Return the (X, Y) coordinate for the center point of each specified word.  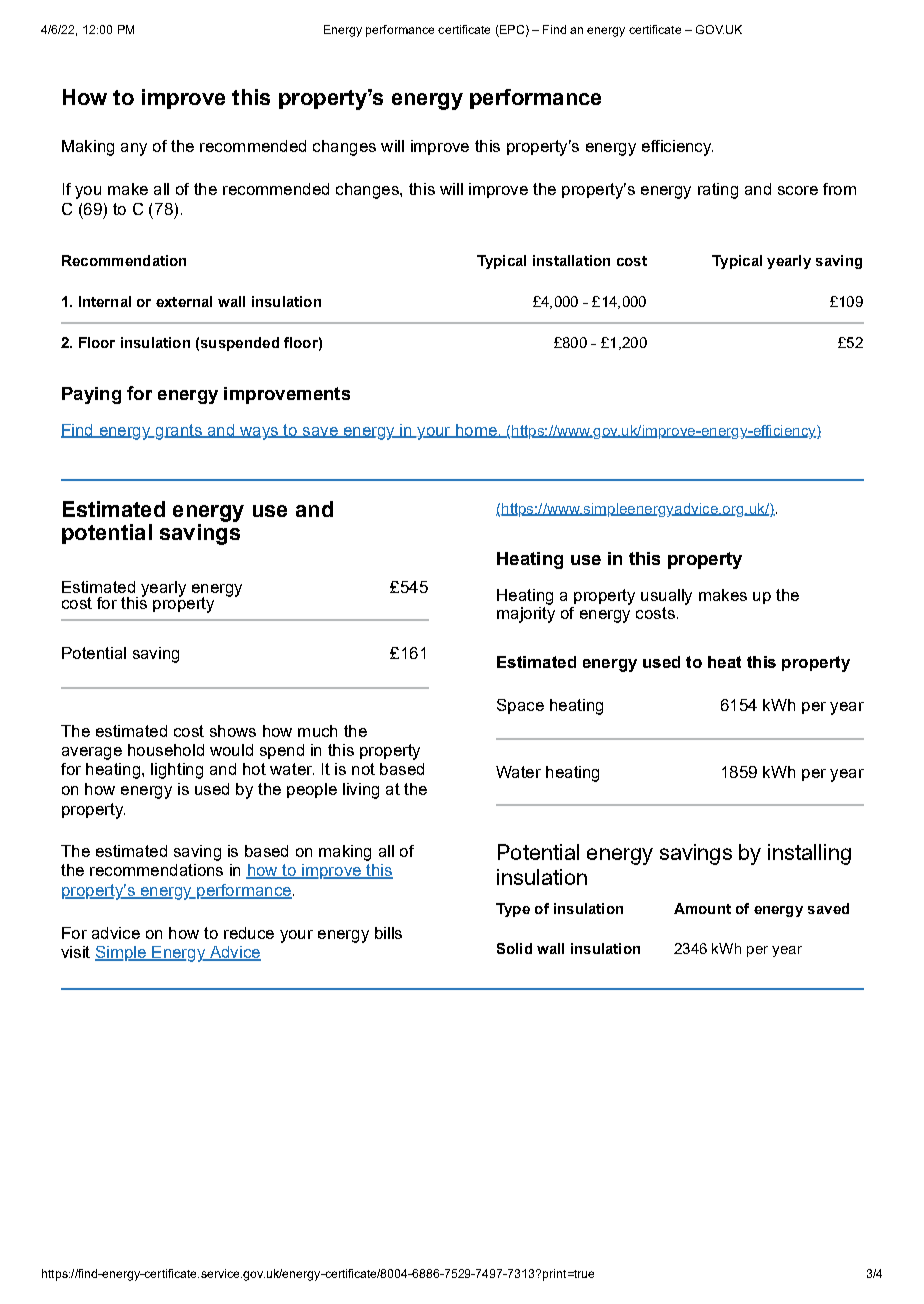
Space (520, 706)
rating (718, 191)
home (476, 431)
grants (178, 432)
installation (571, 260)
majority (526, 615)
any (134, 149)
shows (233, 731)
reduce (249, 933)
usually (666, 597)
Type (513, 910)
